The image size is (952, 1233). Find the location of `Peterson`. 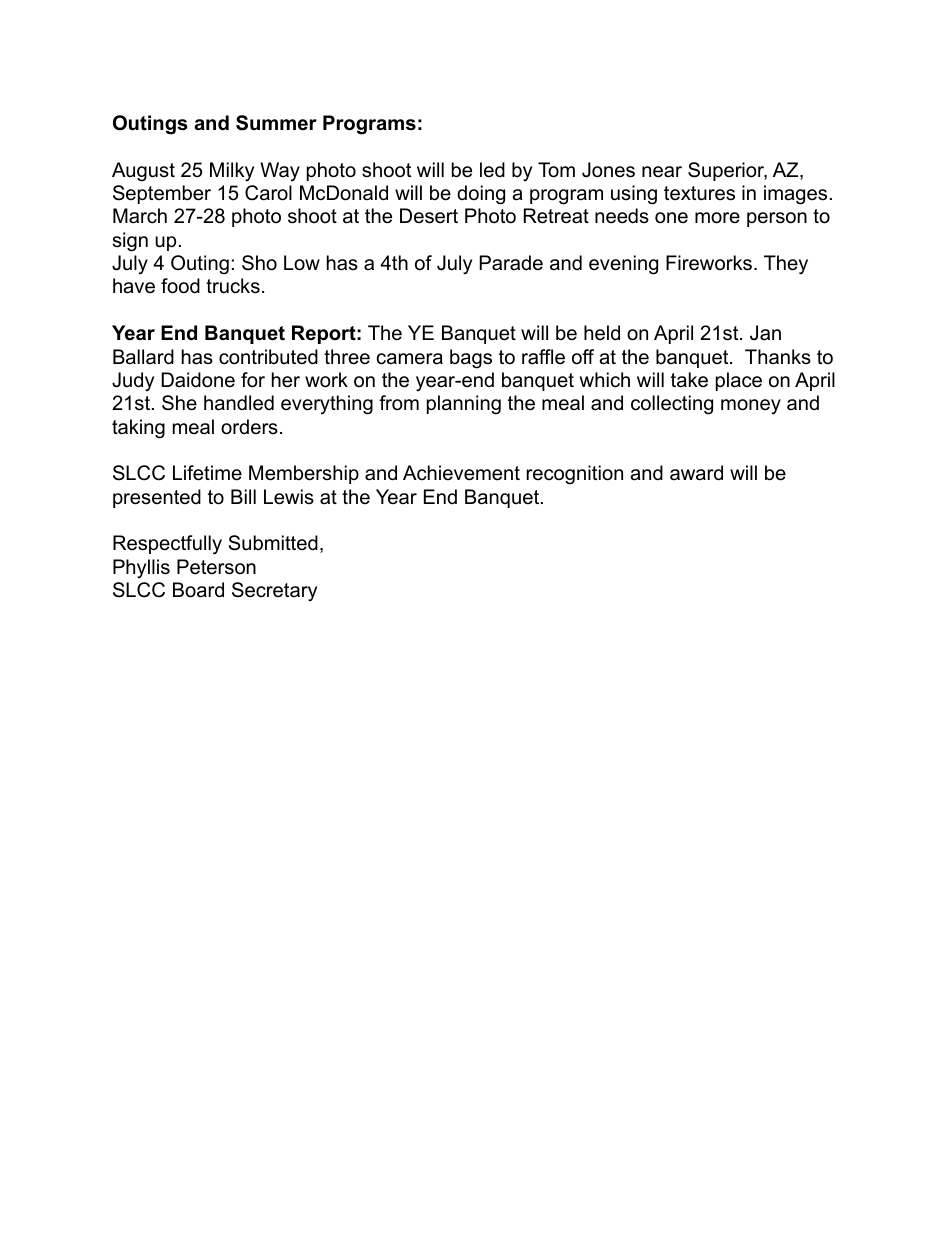

Peterson is located at coordinates (216, 567).
